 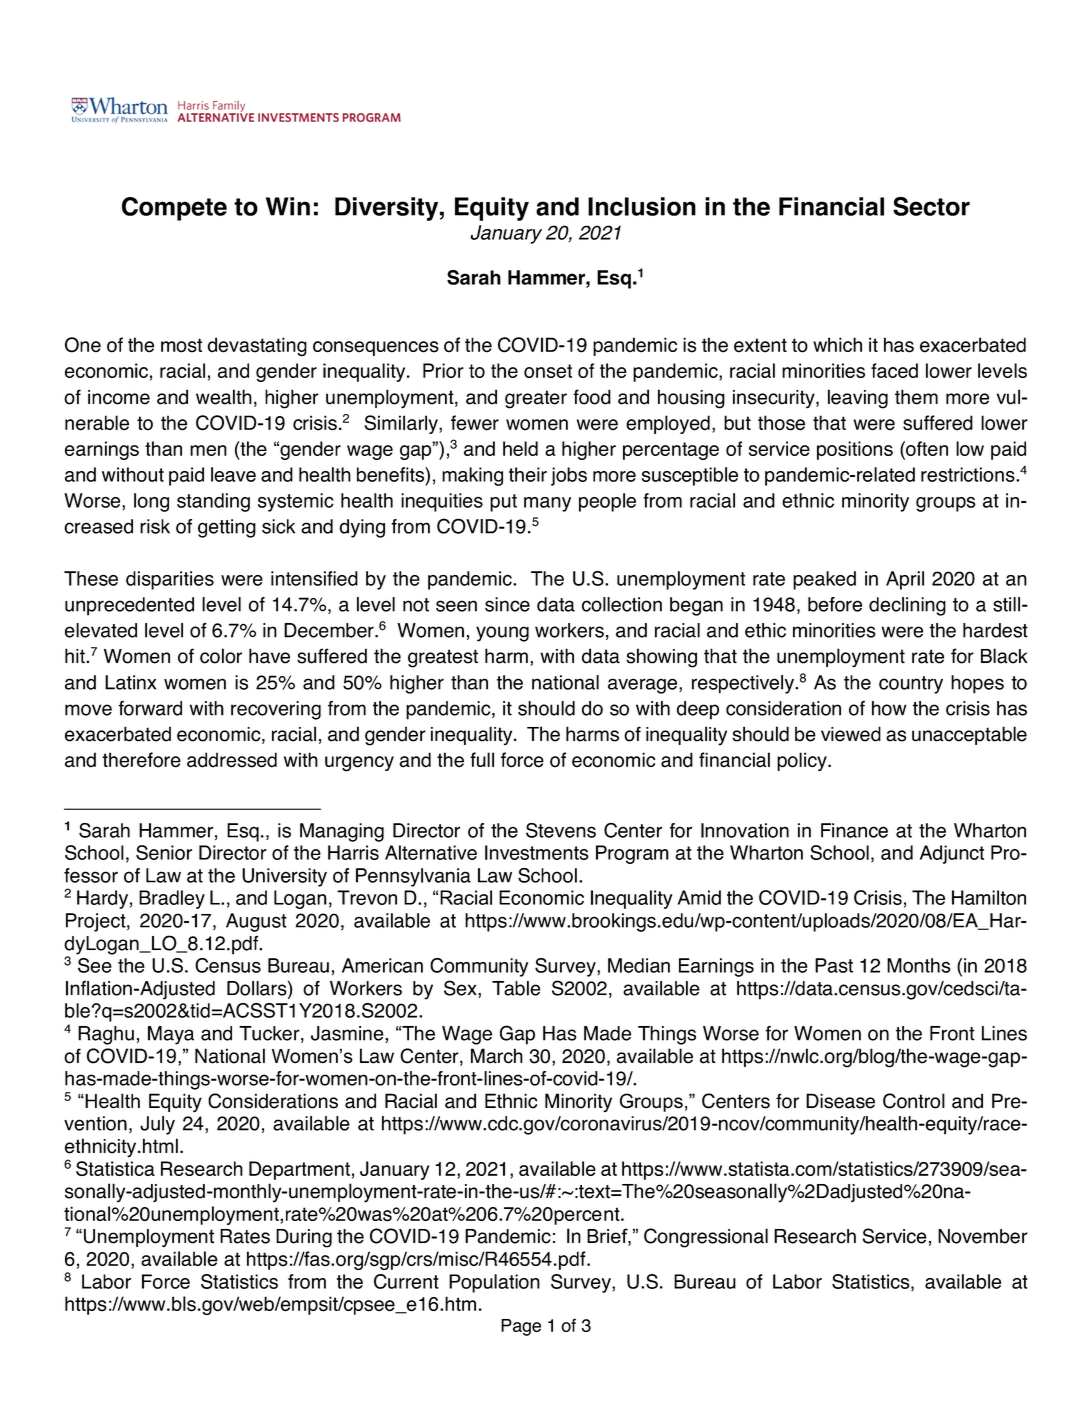 What do you see at coordinates (213, 502) in the image?
I see `standing` at bounding box center [213, 502].
